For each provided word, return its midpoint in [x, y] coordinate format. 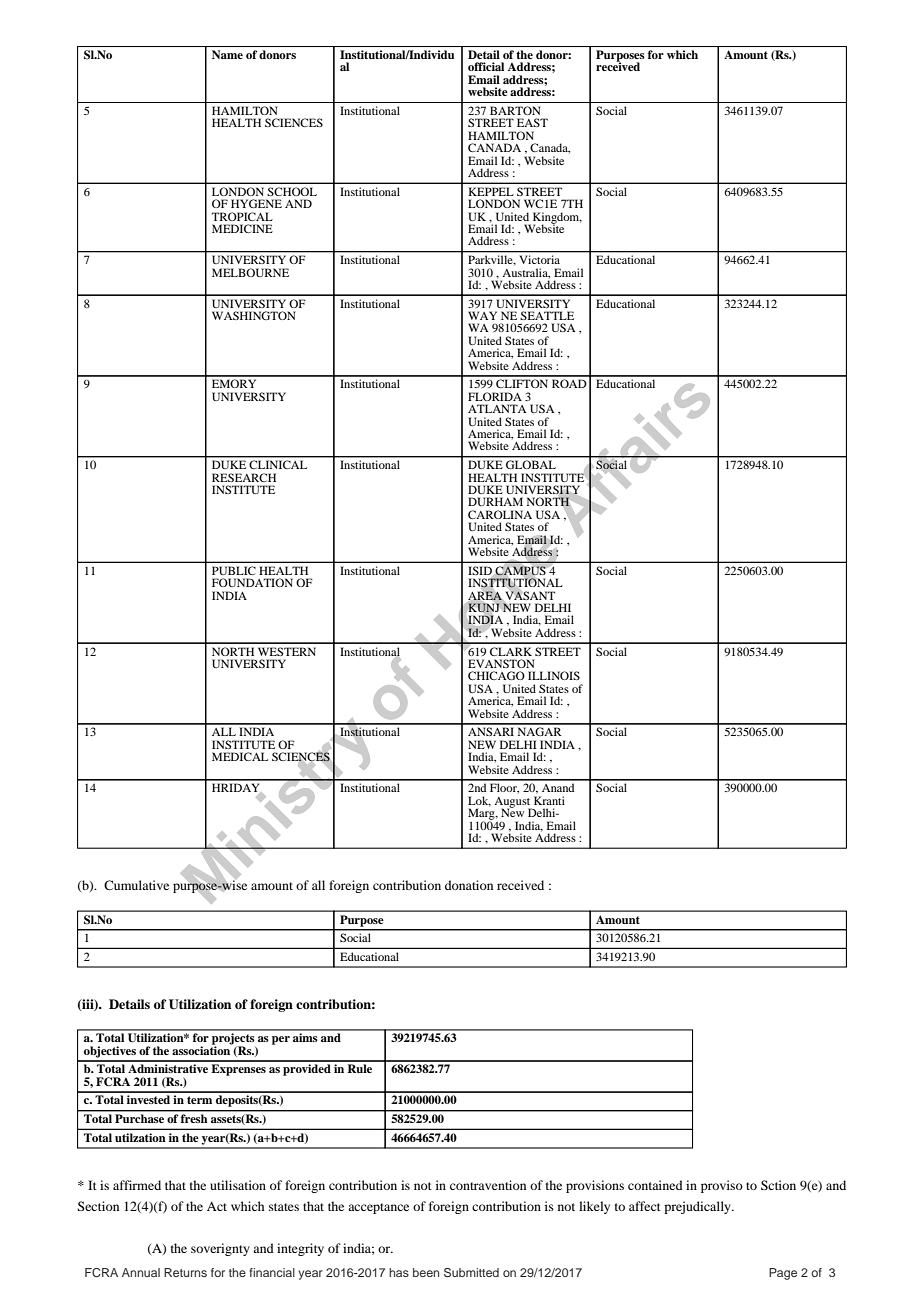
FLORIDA [495, 396]
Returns [185, 1272]
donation [469, 885]
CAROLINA [500, 514]
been [426, 1272]
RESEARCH [244, 477]
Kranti [549, 800]
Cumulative [136, 885]
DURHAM [495, 501]
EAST [532, 122]
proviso [722, 1186]
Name [227, 54]
